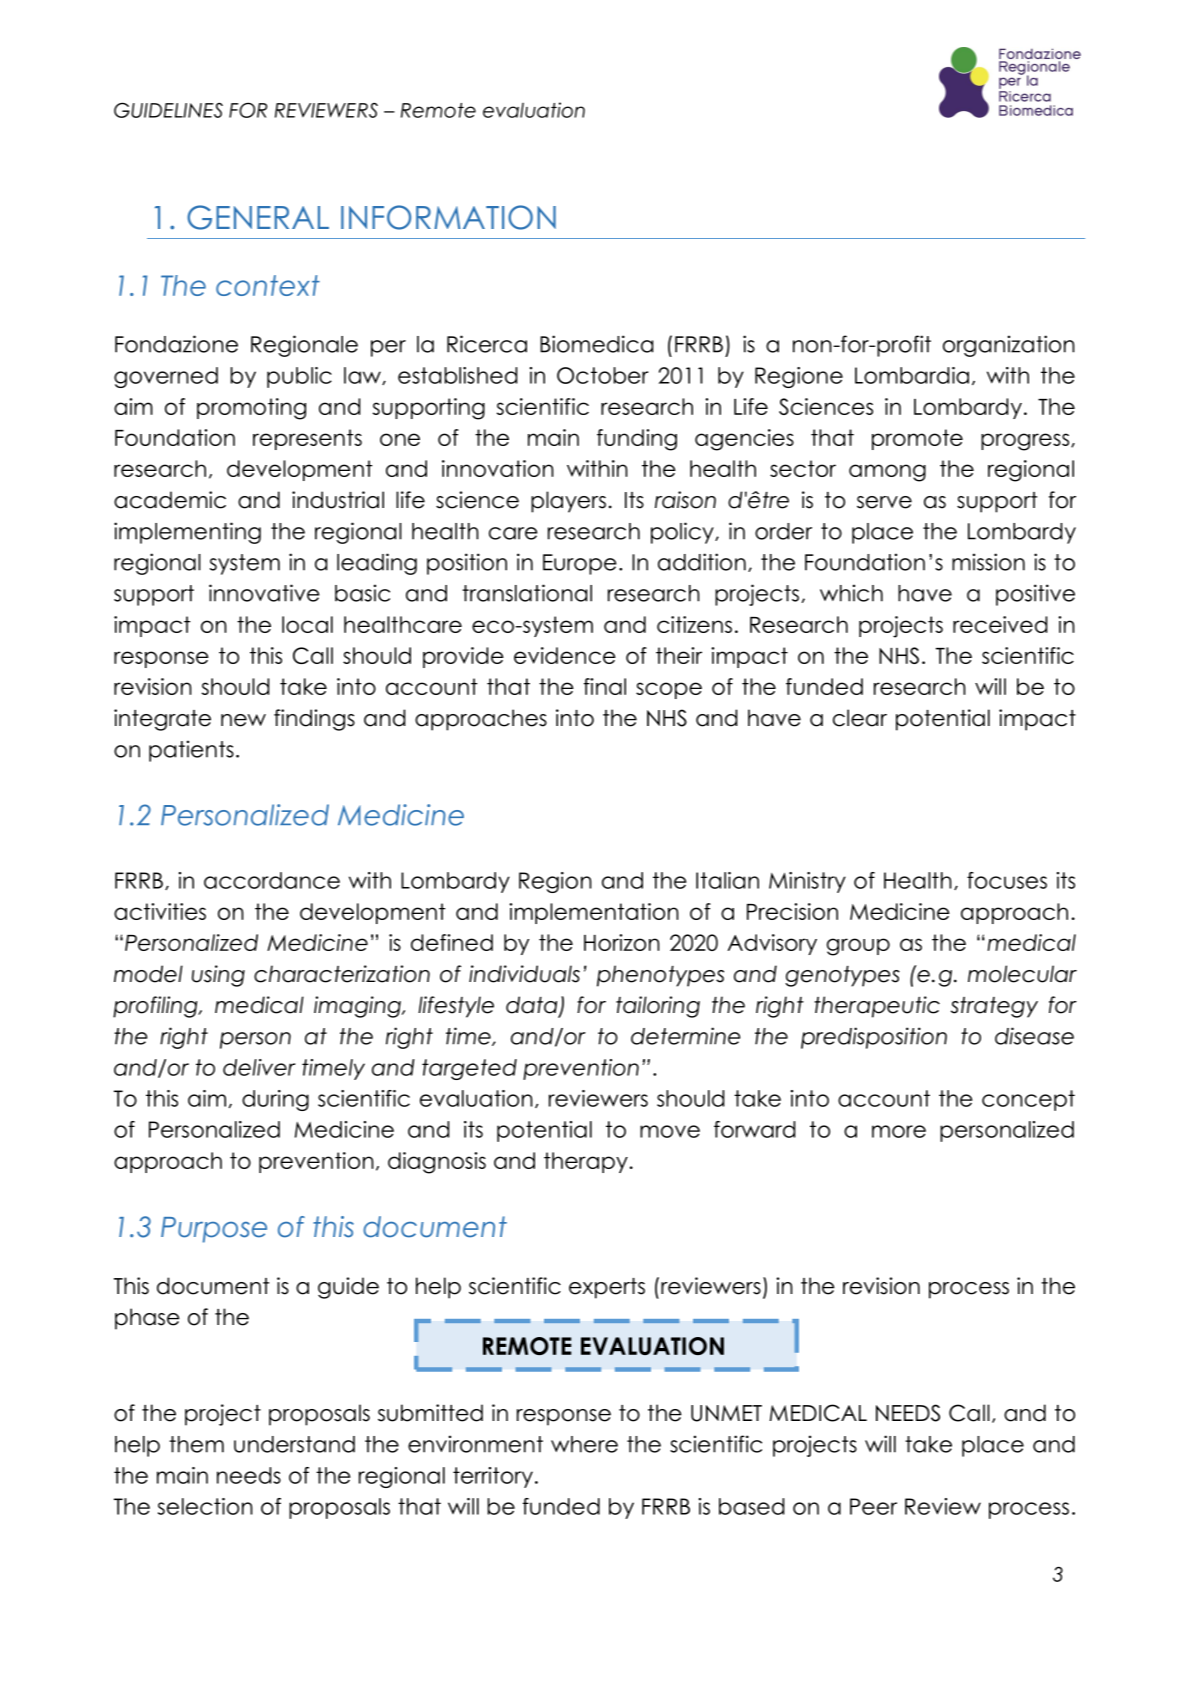 Image resolution: width=1196 pixels, height=1690 pixels. Describe the element at coordinates (594, 913) in the screenshot. I see `implementation` at that location.
